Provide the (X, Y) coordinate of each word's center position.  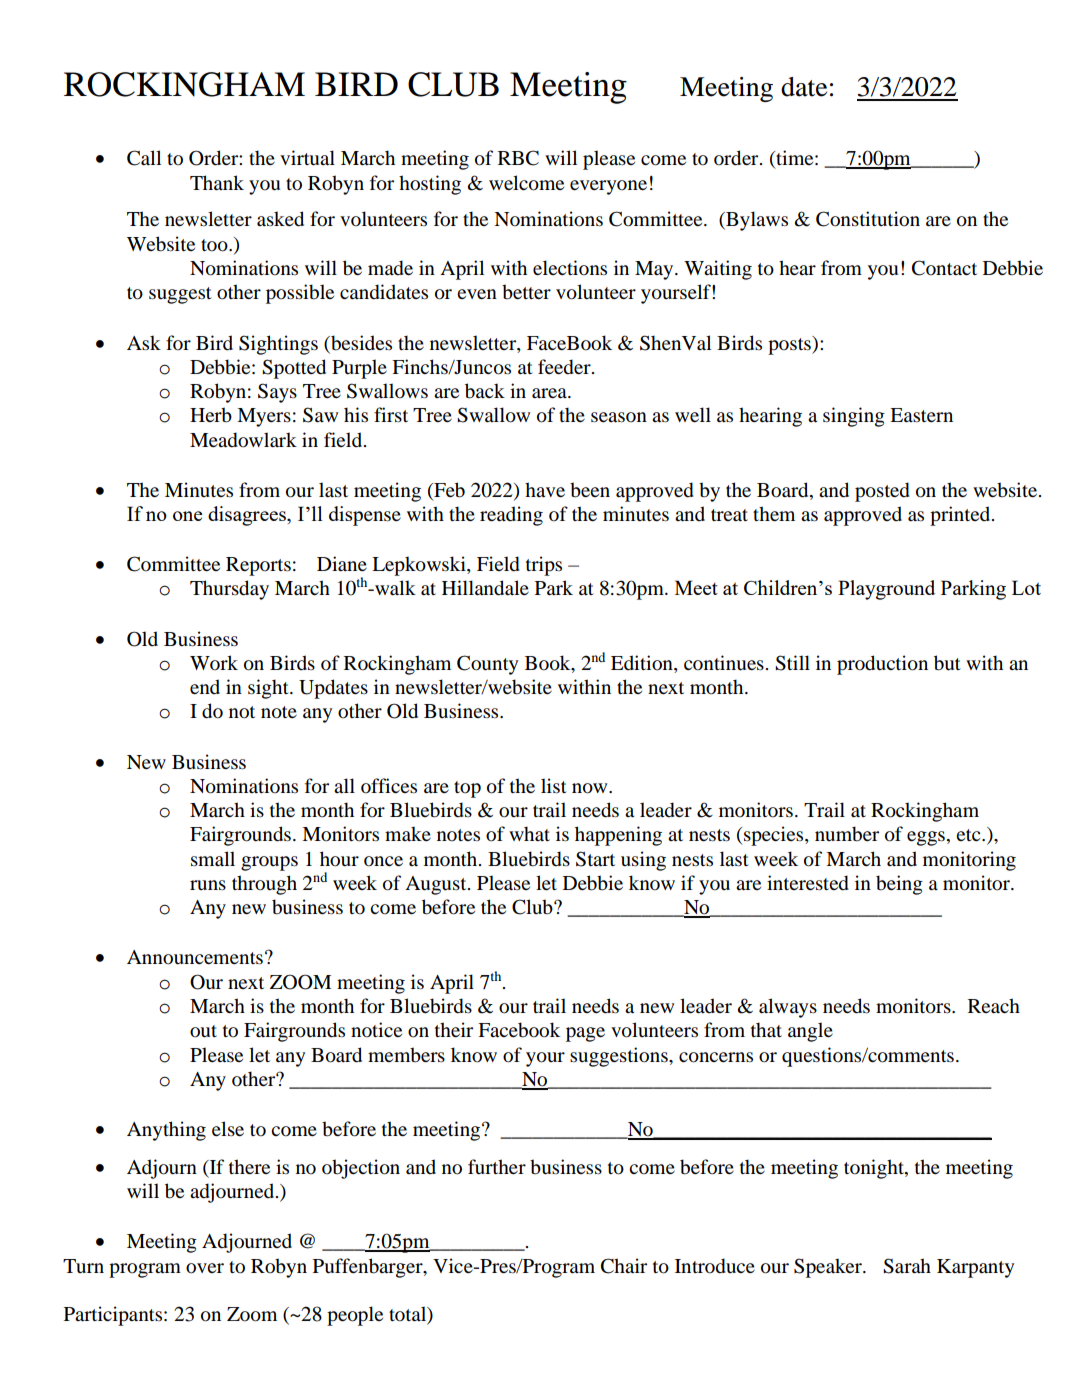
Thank (217, 182)
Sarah (907, 1266)
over (205, 1268)
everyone (608, 187)
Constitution (868, 219)
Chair (624, 1266)
